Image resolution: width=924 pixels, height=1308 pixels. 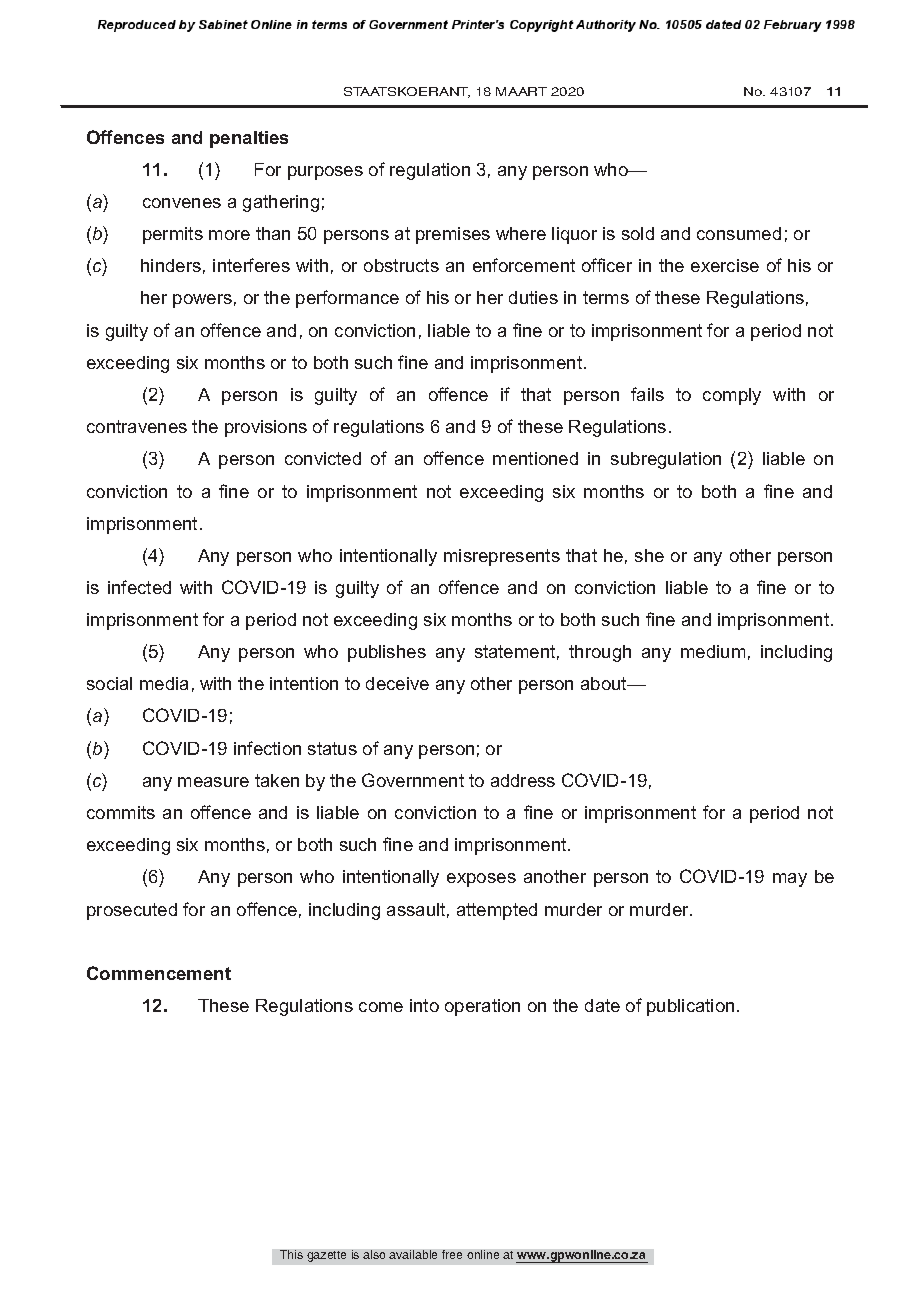 What do you see at coordinates (739, 233) in the screenshot?
I see `consumed` at bounding box center [739, 233].
